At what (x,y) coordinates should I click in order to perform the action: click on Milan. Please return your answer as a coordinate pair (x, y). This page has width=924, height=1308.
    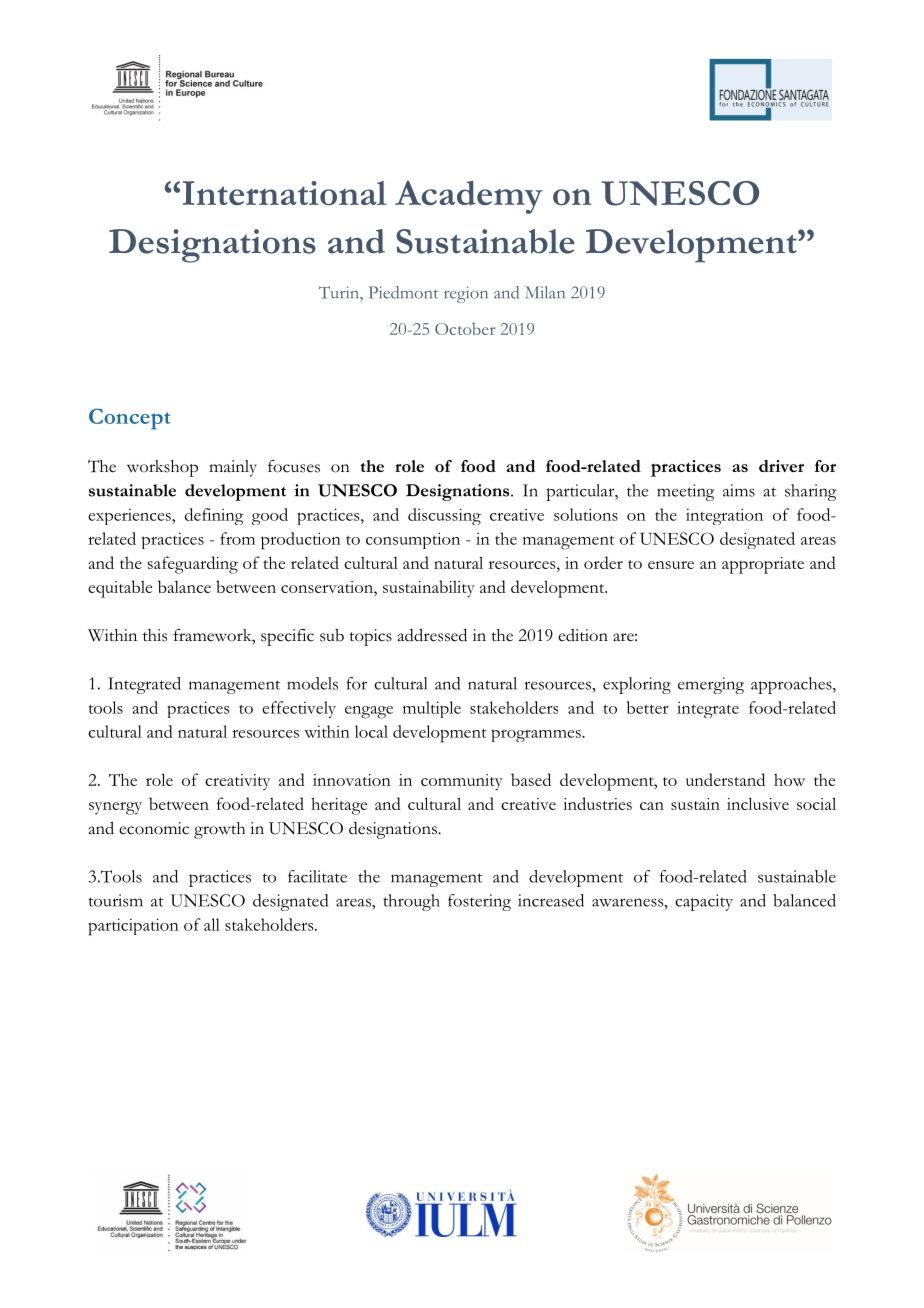
    Looking at the image, I should click on (545, 292).
